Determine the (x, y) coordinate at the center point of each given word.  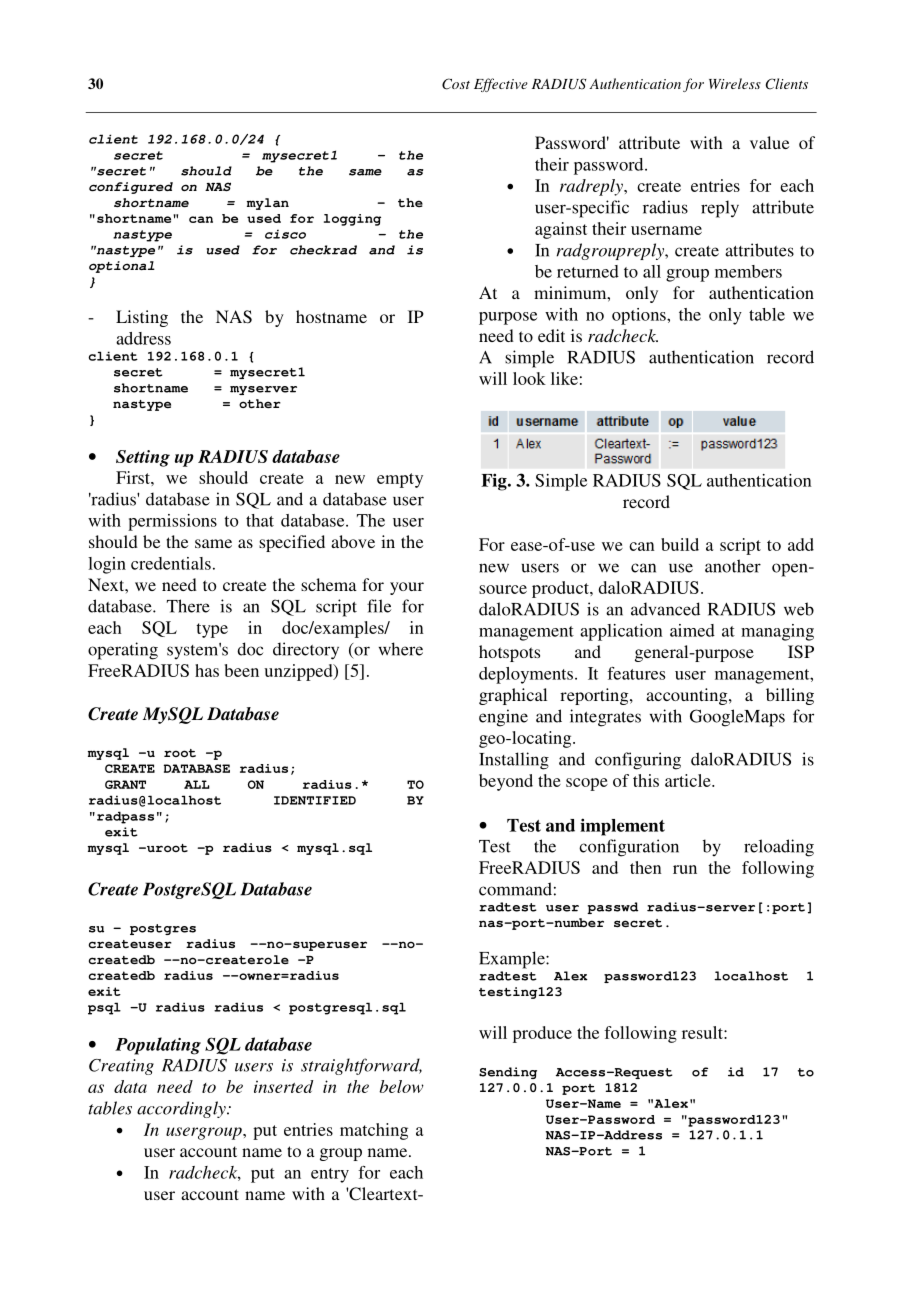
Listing (142, 318)
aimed (692, 630)
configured (131, 188)
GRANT (125, 784)
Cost (456, 84)
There (188, 606)
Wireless (735, 83)
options (640, 316)
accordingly (182, 1109)
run (685, 869)
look (529, 378)
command (515, 889)
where (401, 649)
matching (374, 1131)
